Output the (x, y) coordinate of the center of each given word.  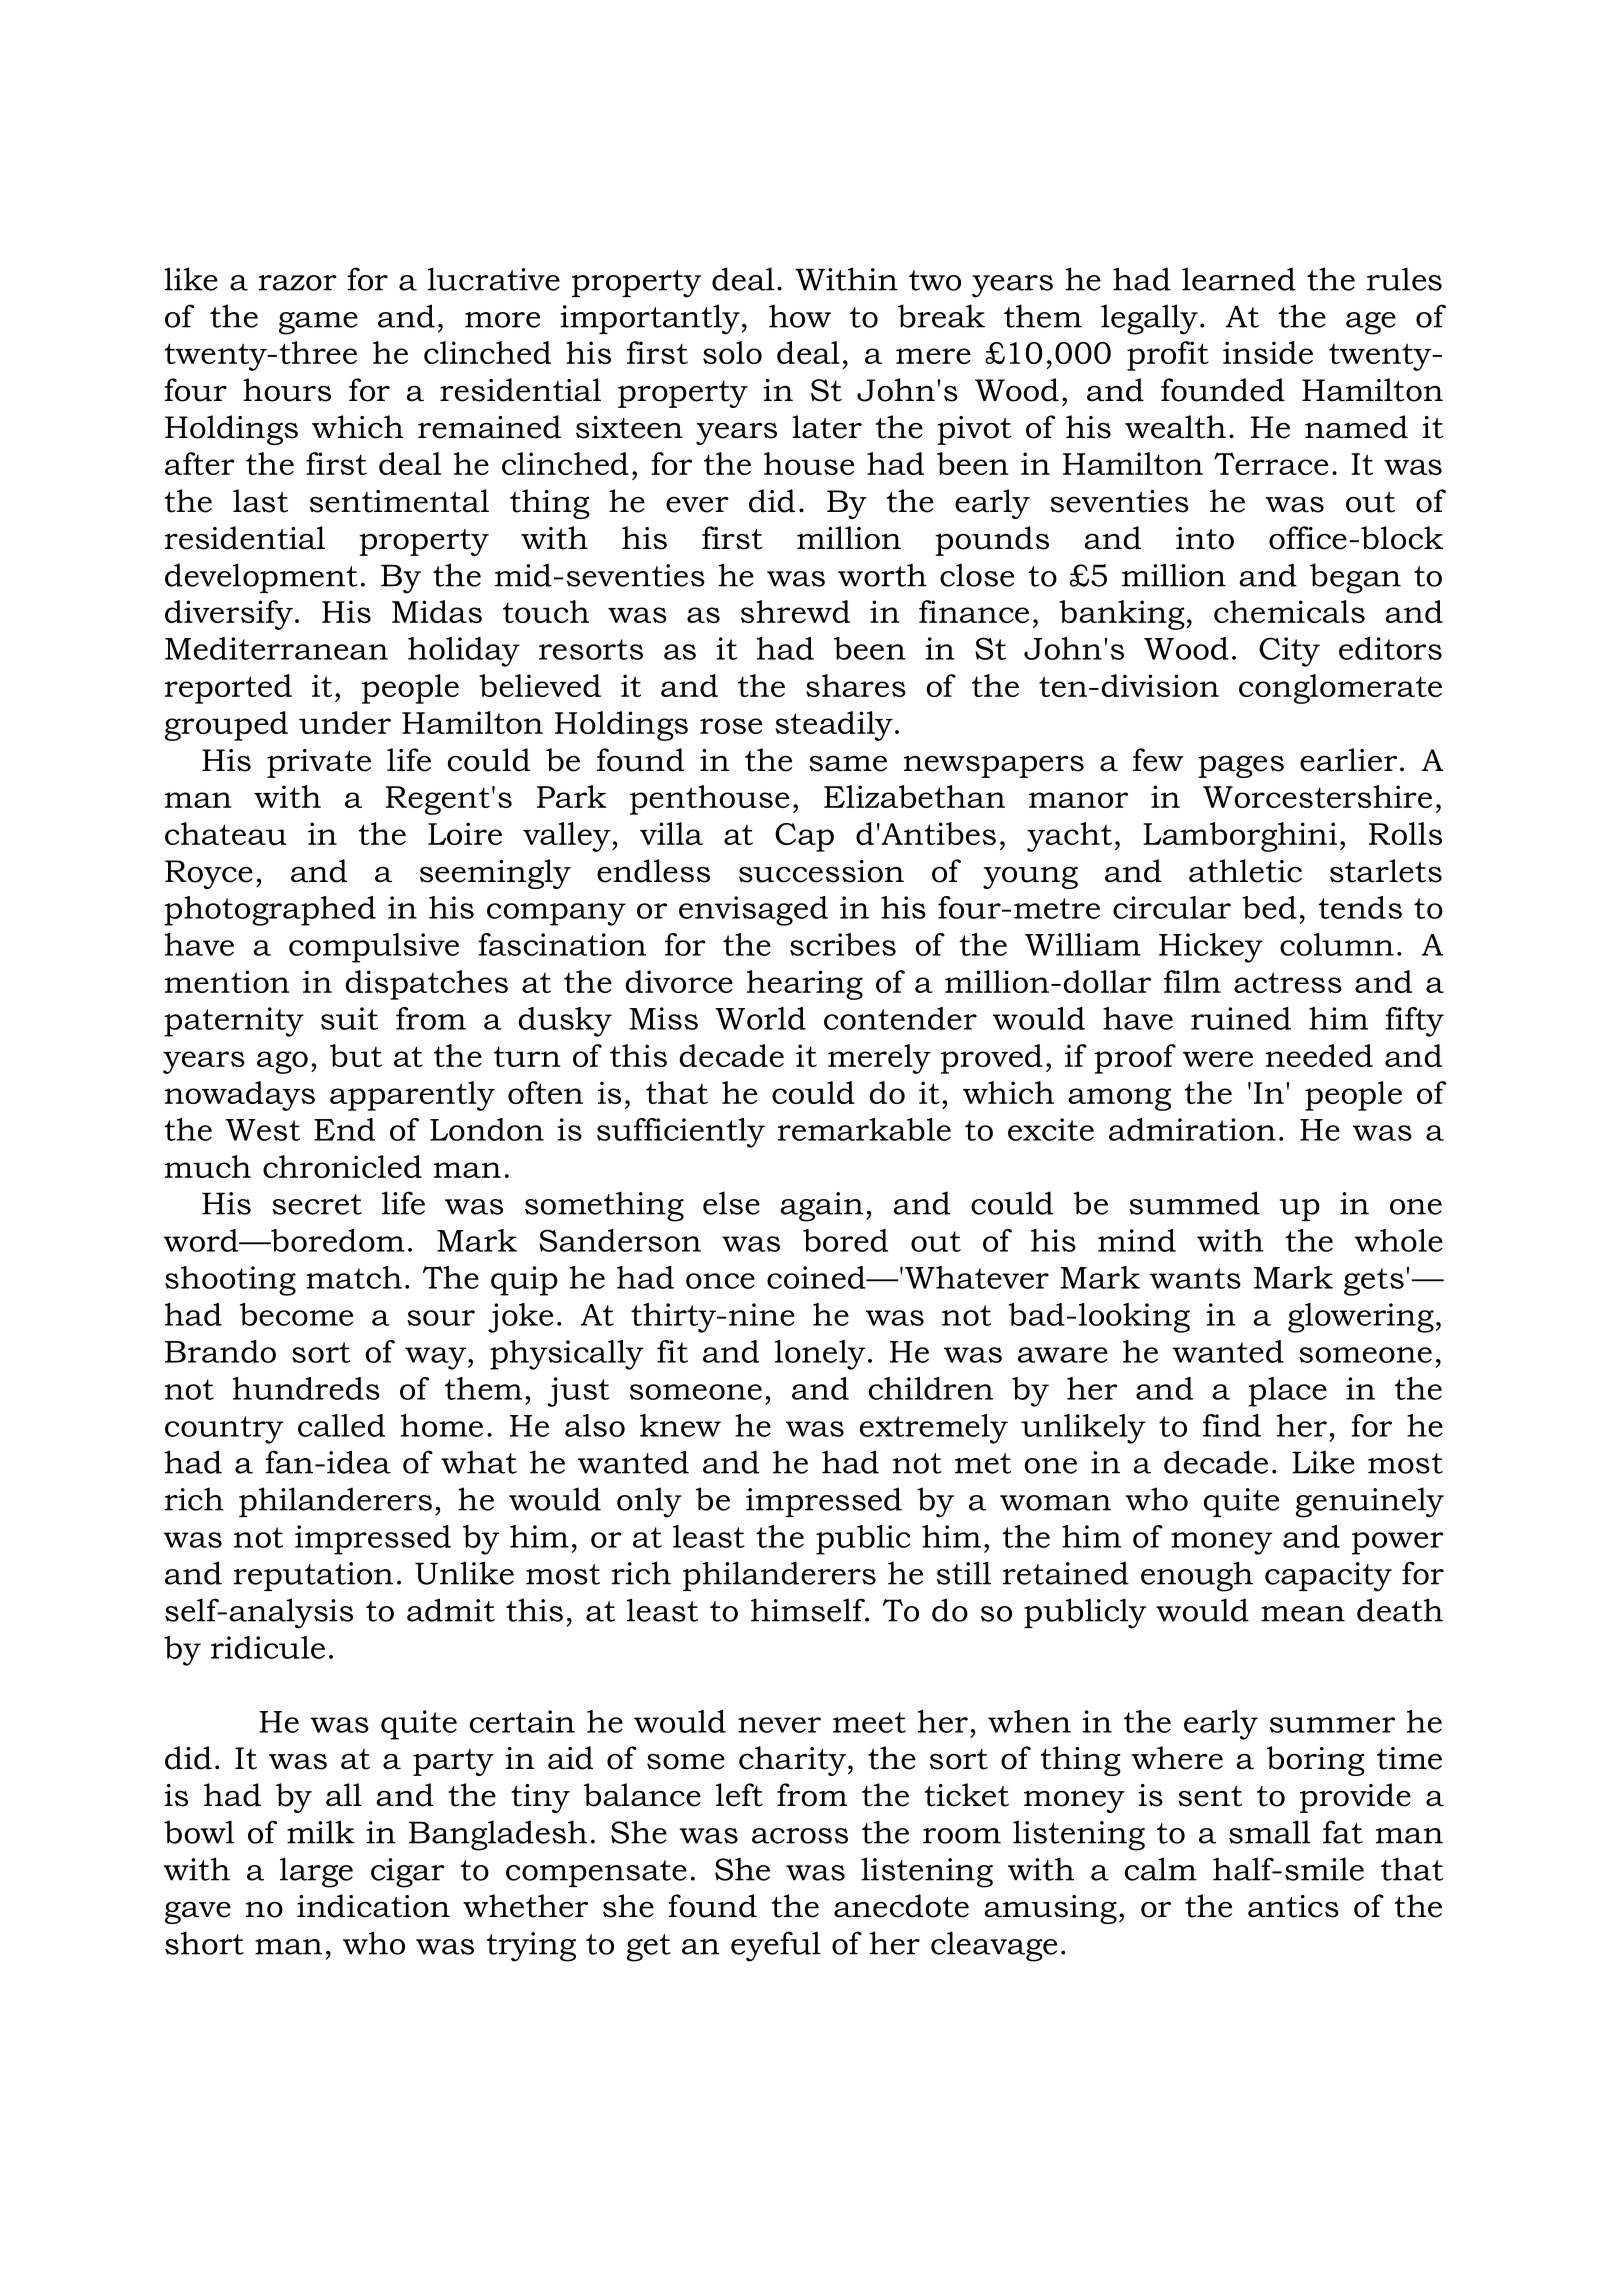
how (800, 316)
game (318, 323)
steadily (834, 726)
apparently (412, 1096)
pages (1241, 766)
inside (1268, 352)
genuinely (1370, 1502)
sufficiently (681, 1133)
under (345, 722)
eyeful (776, 1946)
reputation (313, 1576)
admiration (1192, 1129)
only (649, 1502)
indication (373, 1906)
